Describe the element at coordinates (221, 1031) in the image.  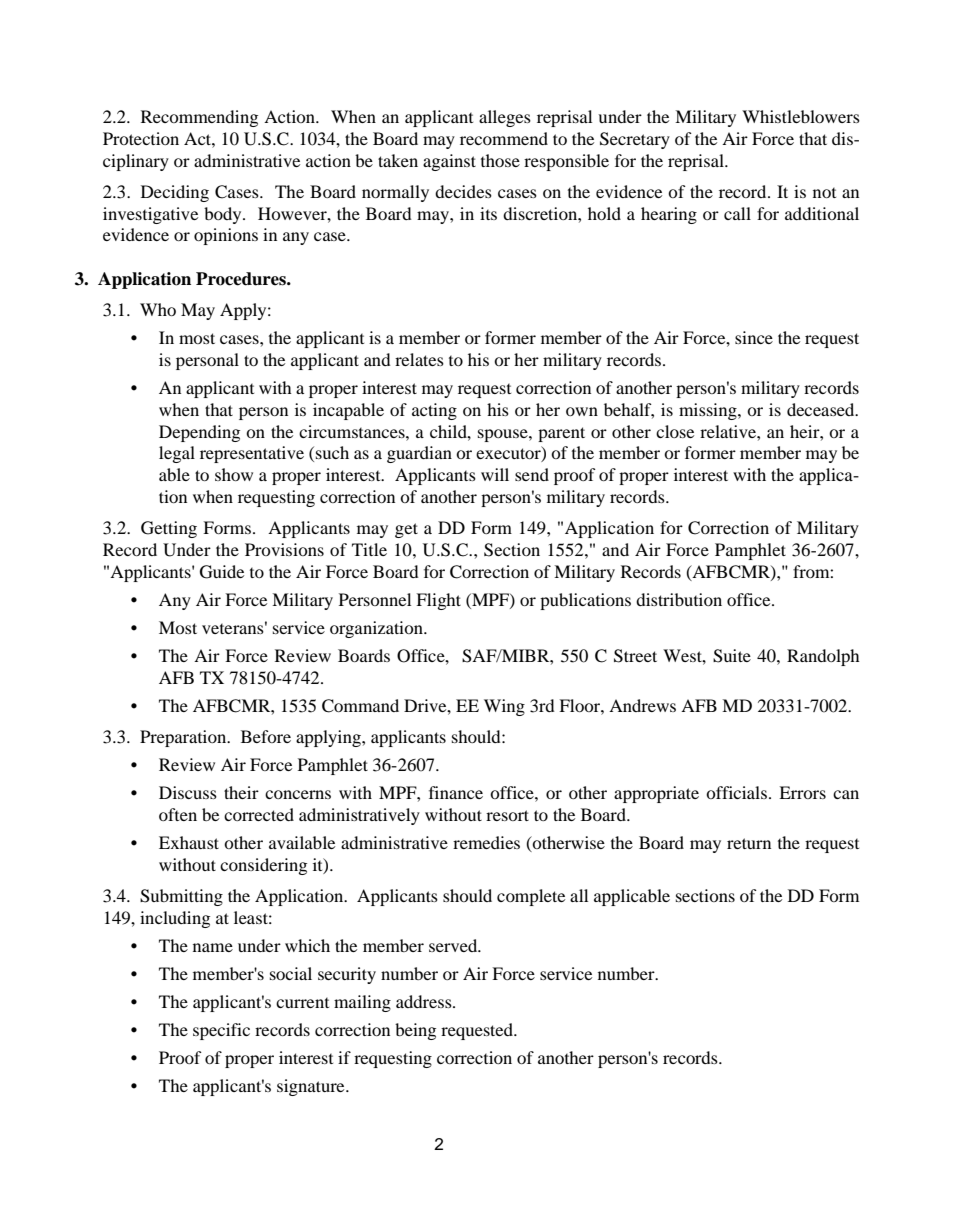
I see `specific` at that location.
